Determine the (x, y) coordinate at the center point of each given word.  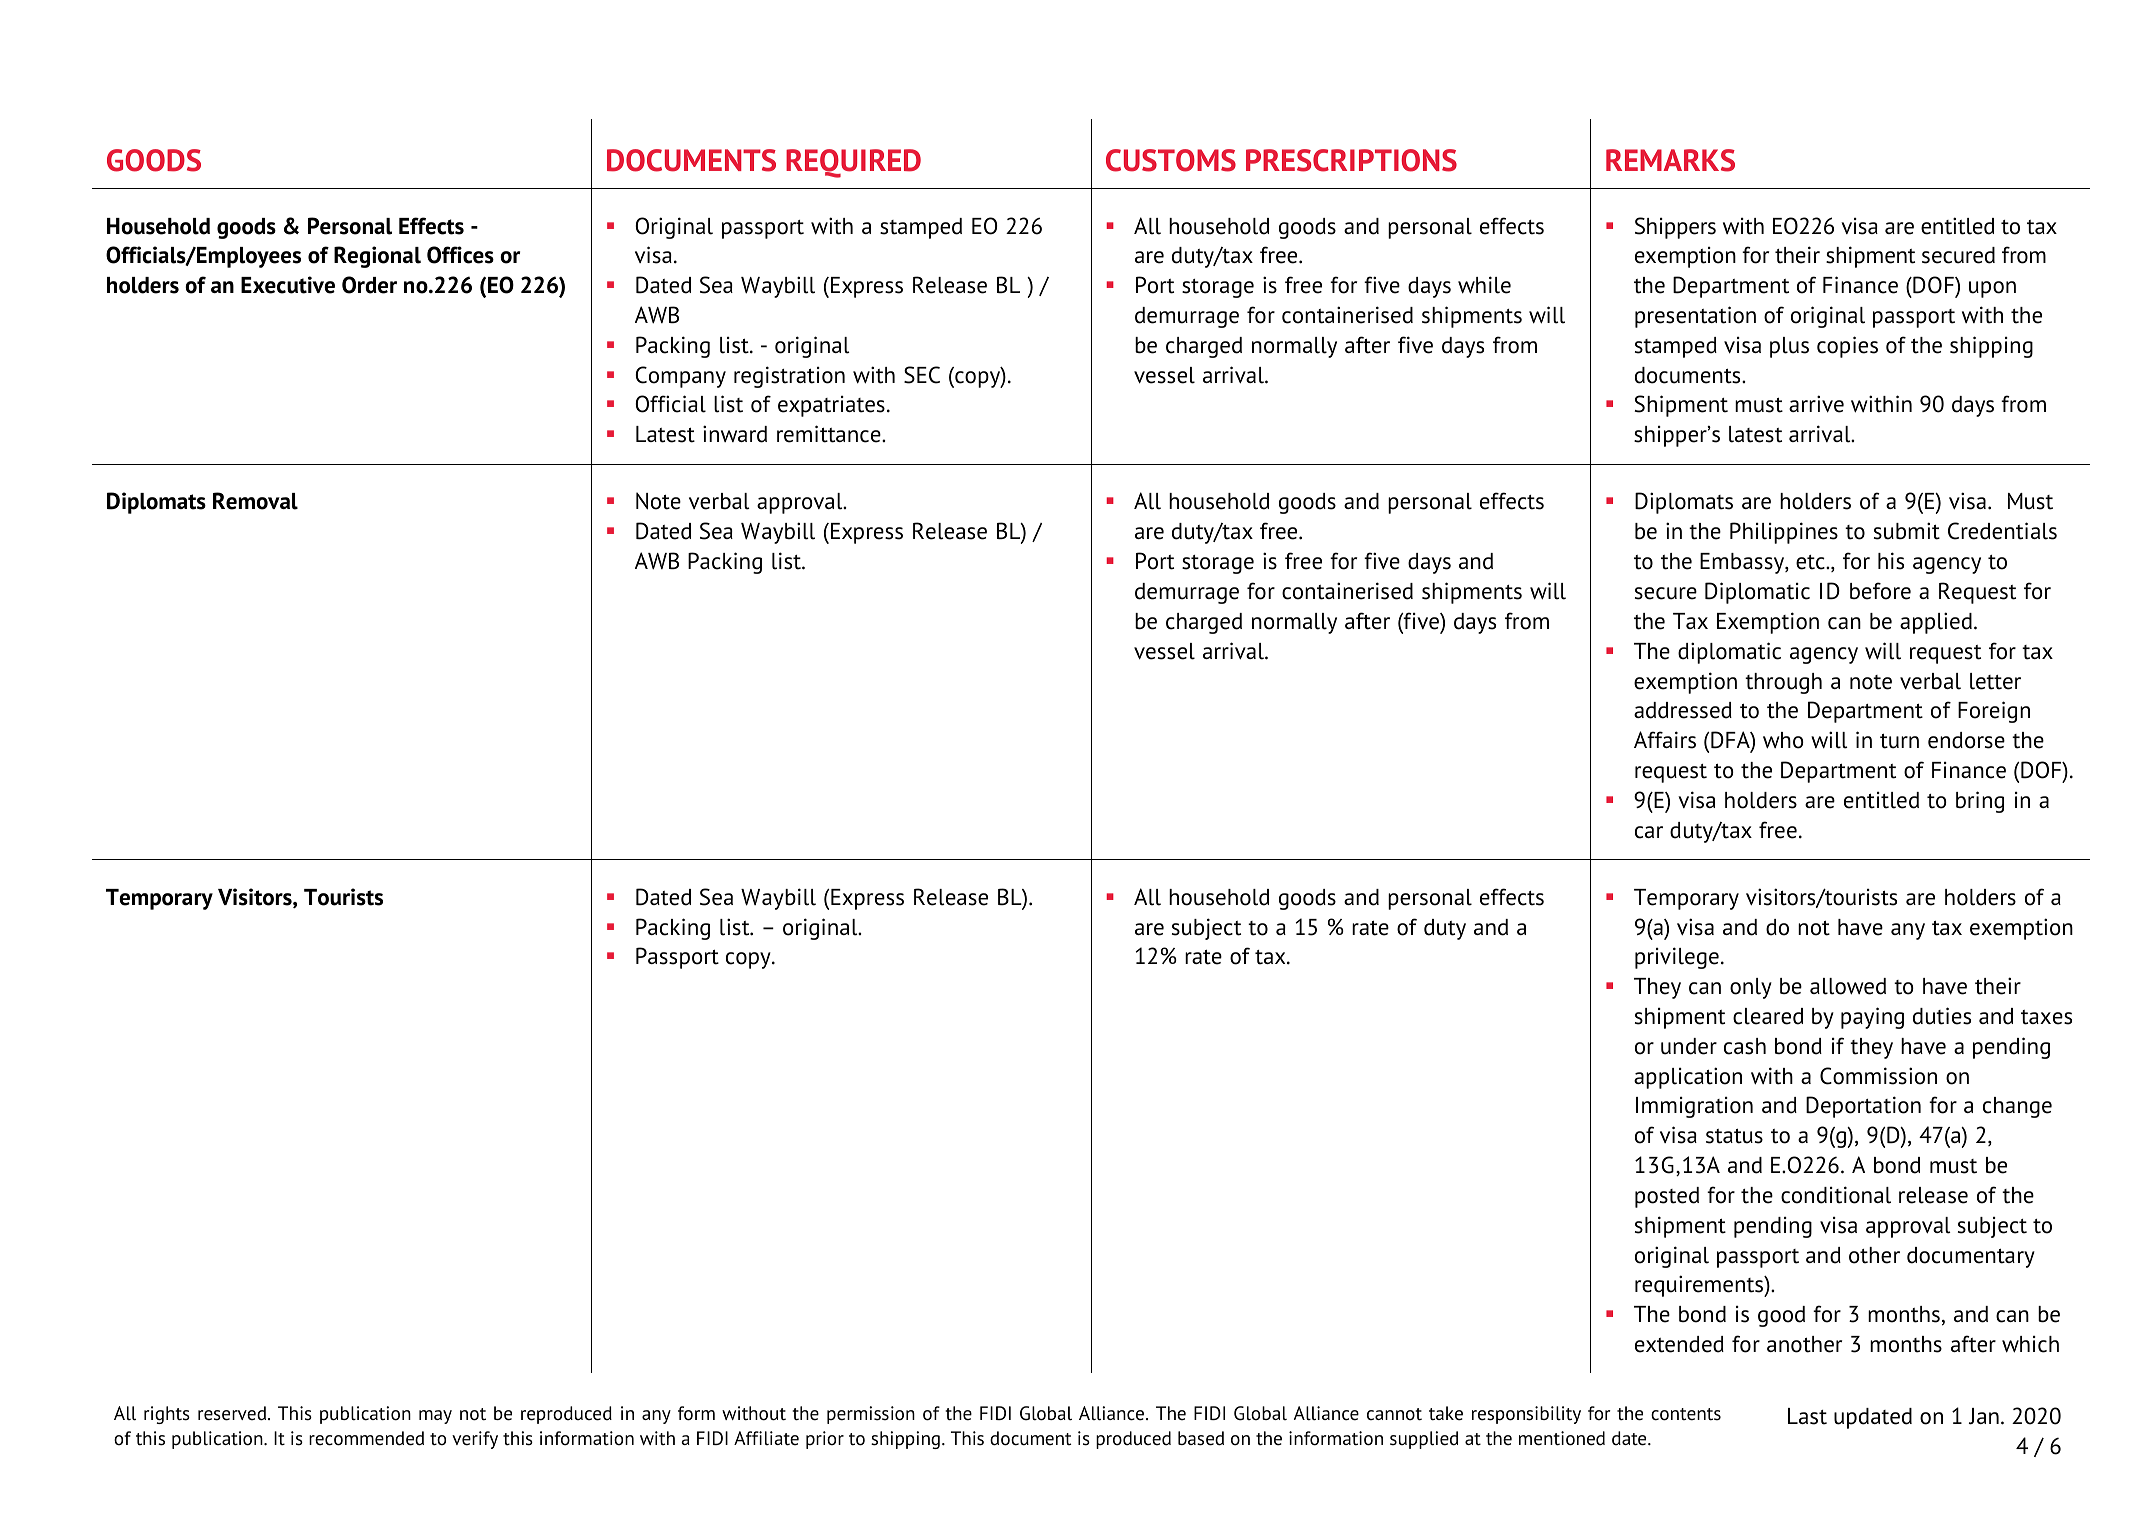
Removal (255, 501)
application (1688, 1078)
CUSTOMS (1171, 160)
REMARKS (1670, 160)
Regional (377, 257)
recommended (366, 1438)
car (1649, 832)
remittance (830, 434)
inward (735, 434)
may (435, 1417)
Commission (1878, 1076)
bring (1980, 802)
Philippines (1784, 533)
